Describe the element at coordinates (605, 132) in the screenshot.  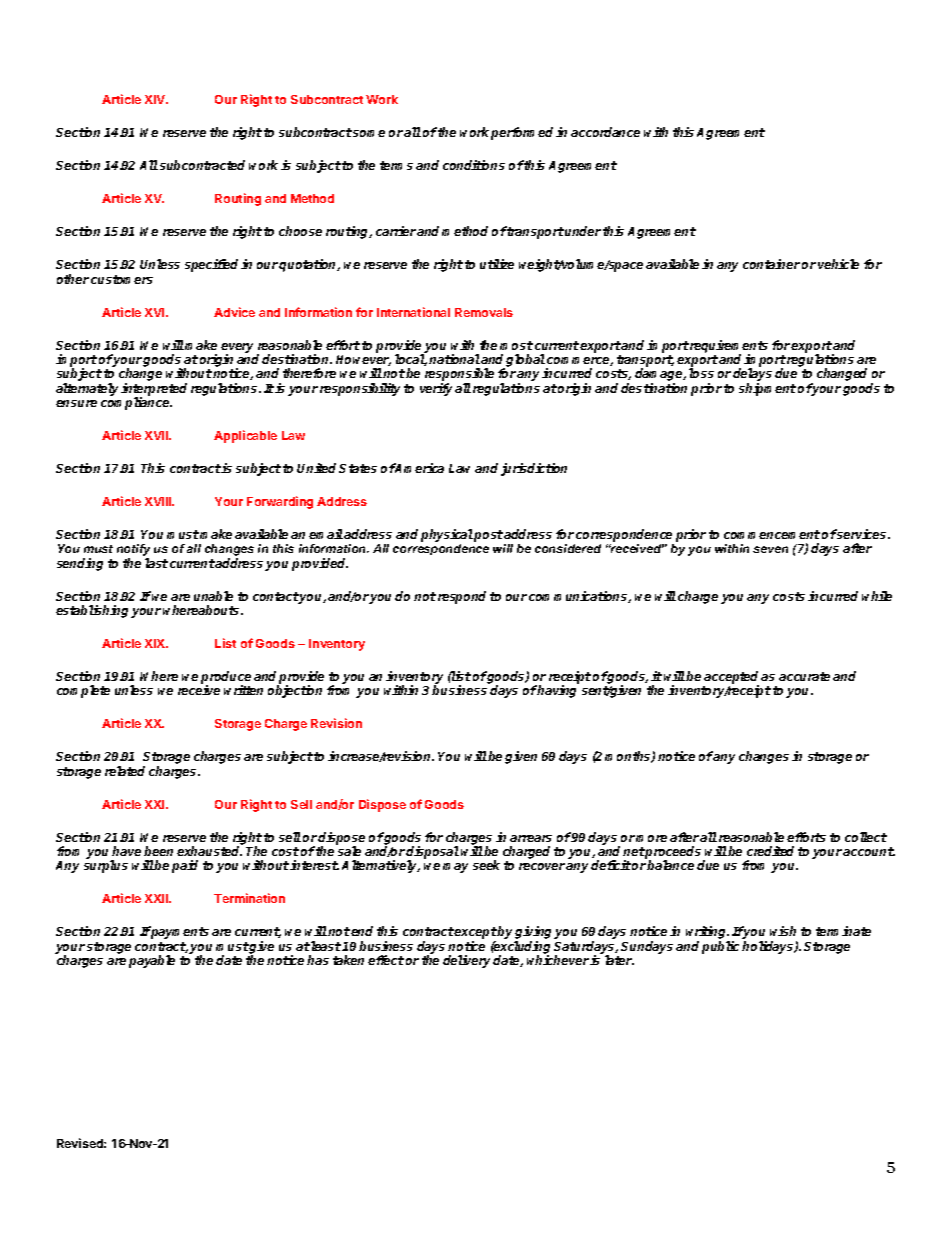
I see `accordance` at that location.
